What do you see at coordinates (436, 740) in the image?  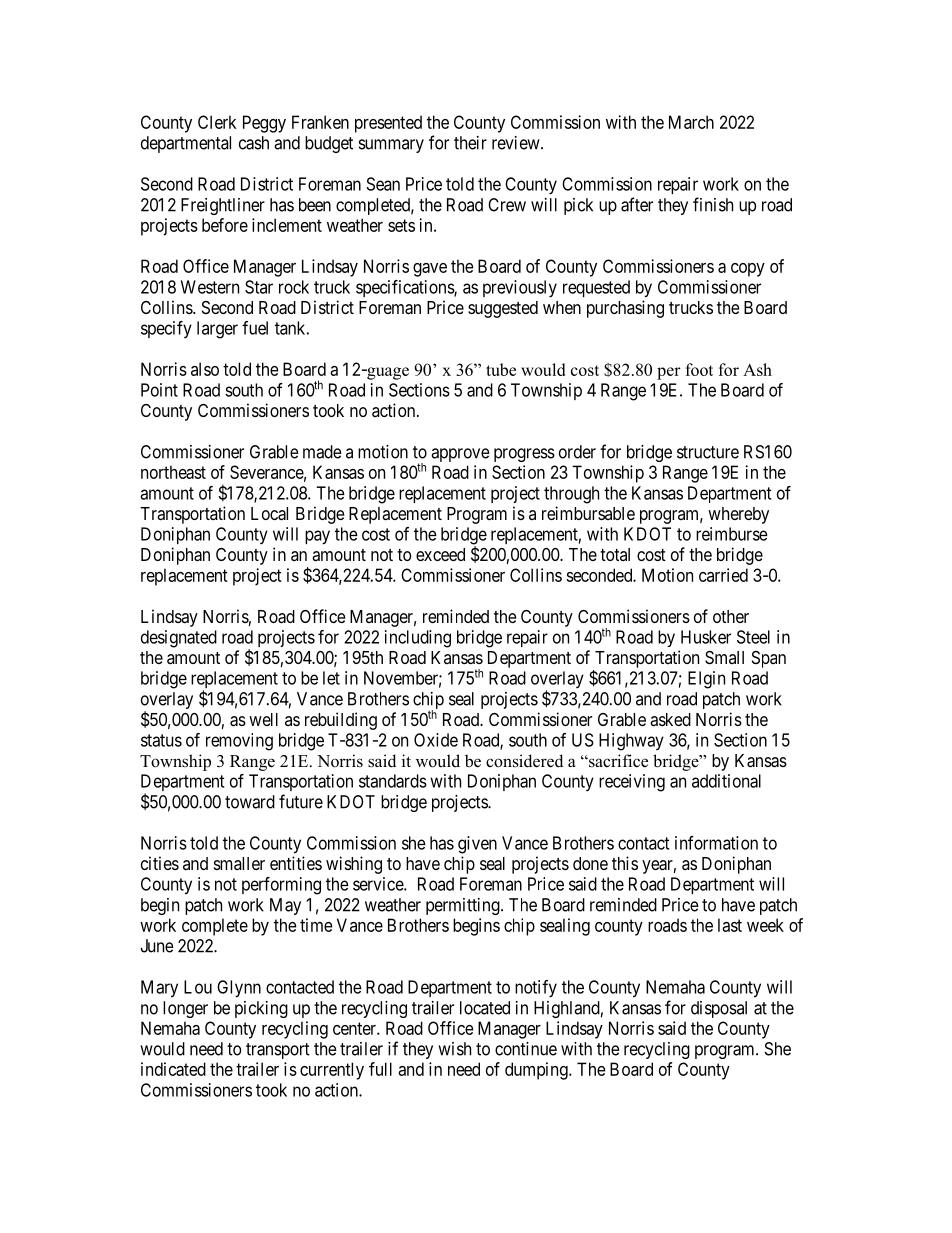 I see `Oxide` at bounding box center [436, 740].
